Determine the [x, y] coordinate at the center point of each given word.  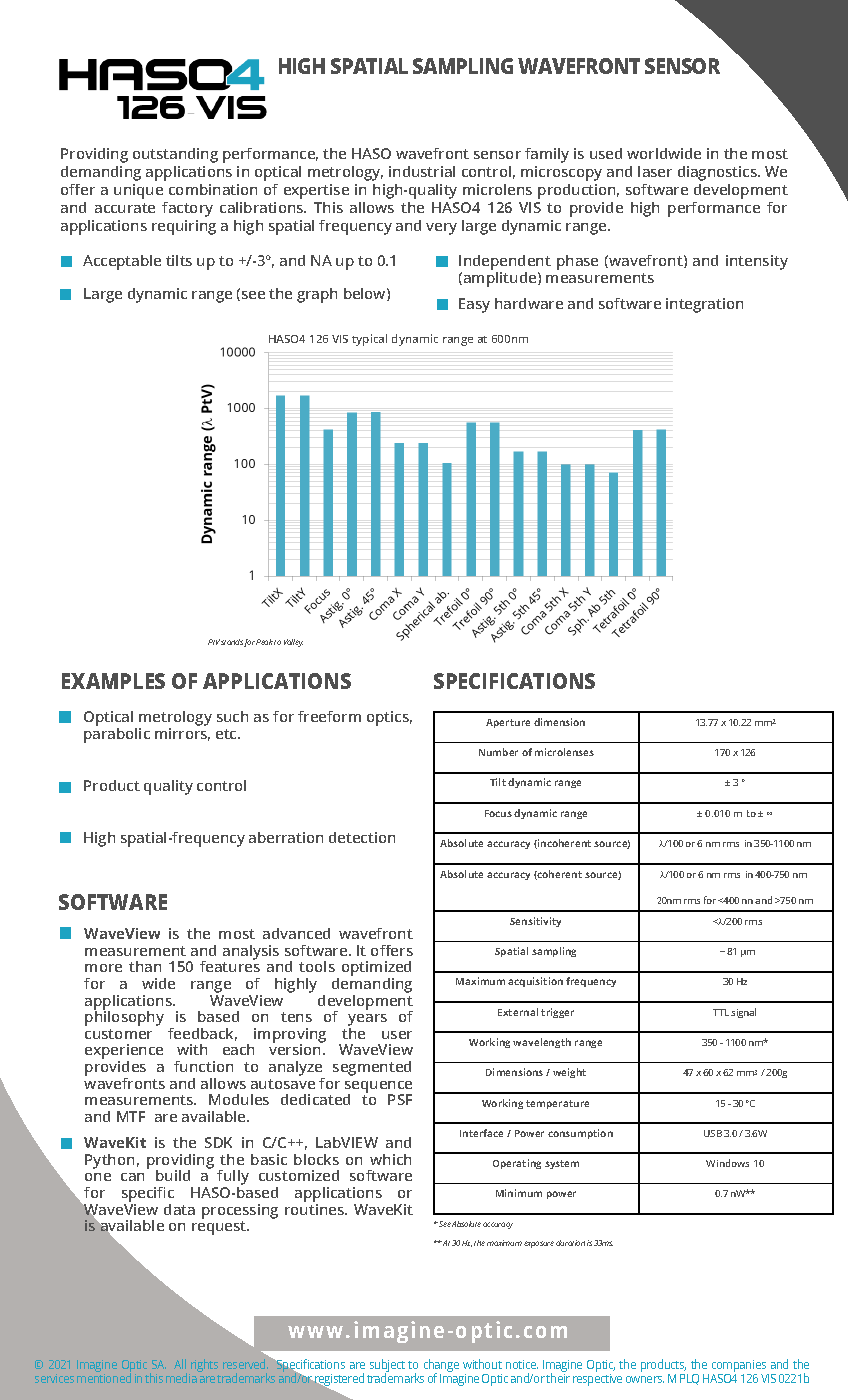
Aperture [508, 723]
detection [362, 837]
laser [655, 171]
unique [138, 191]
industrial [422, 171]
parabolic [117, 734]
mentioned [104, 1377]
